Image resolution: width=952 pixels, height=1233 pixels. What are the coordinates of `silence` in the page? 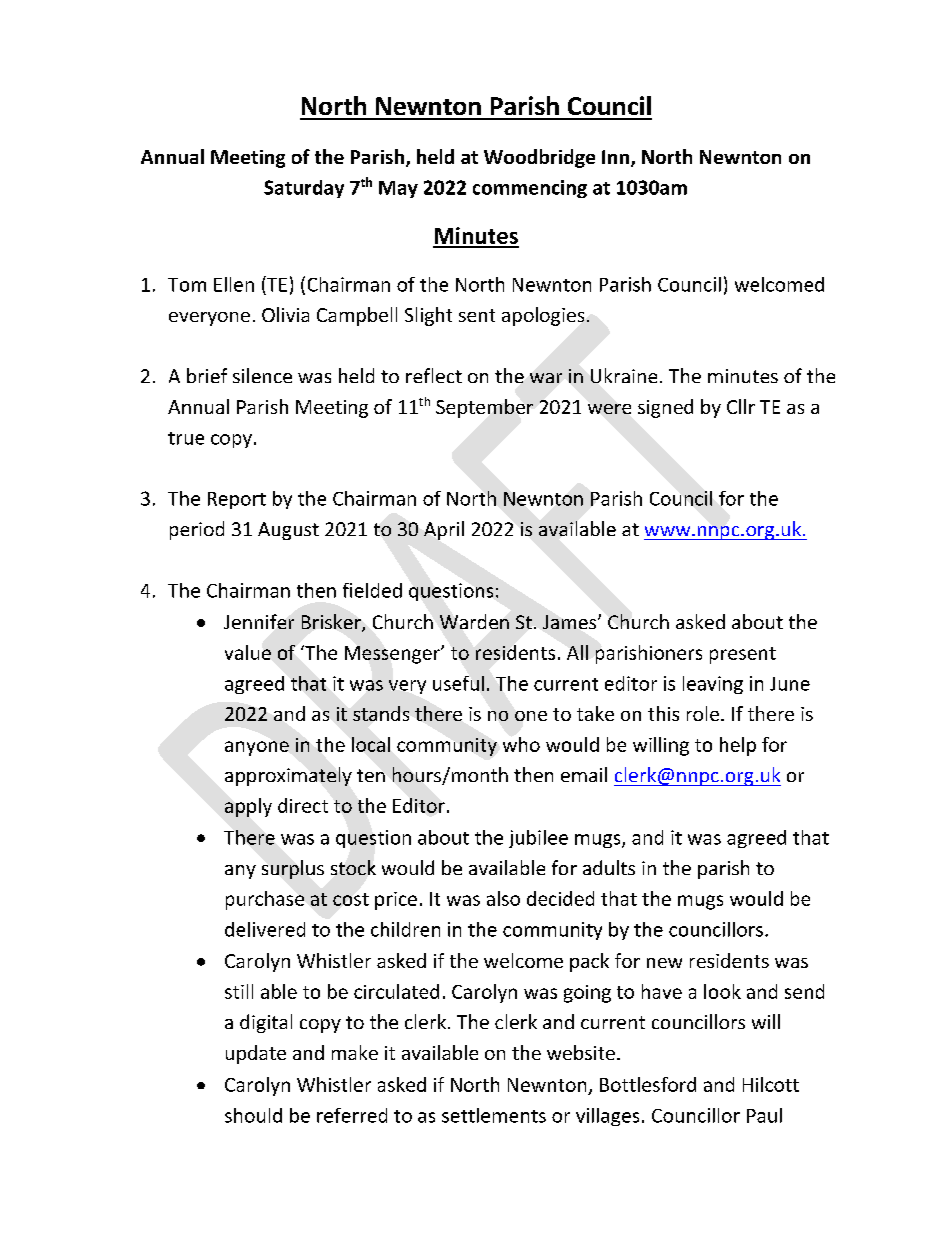 It's located at (262, 375).
